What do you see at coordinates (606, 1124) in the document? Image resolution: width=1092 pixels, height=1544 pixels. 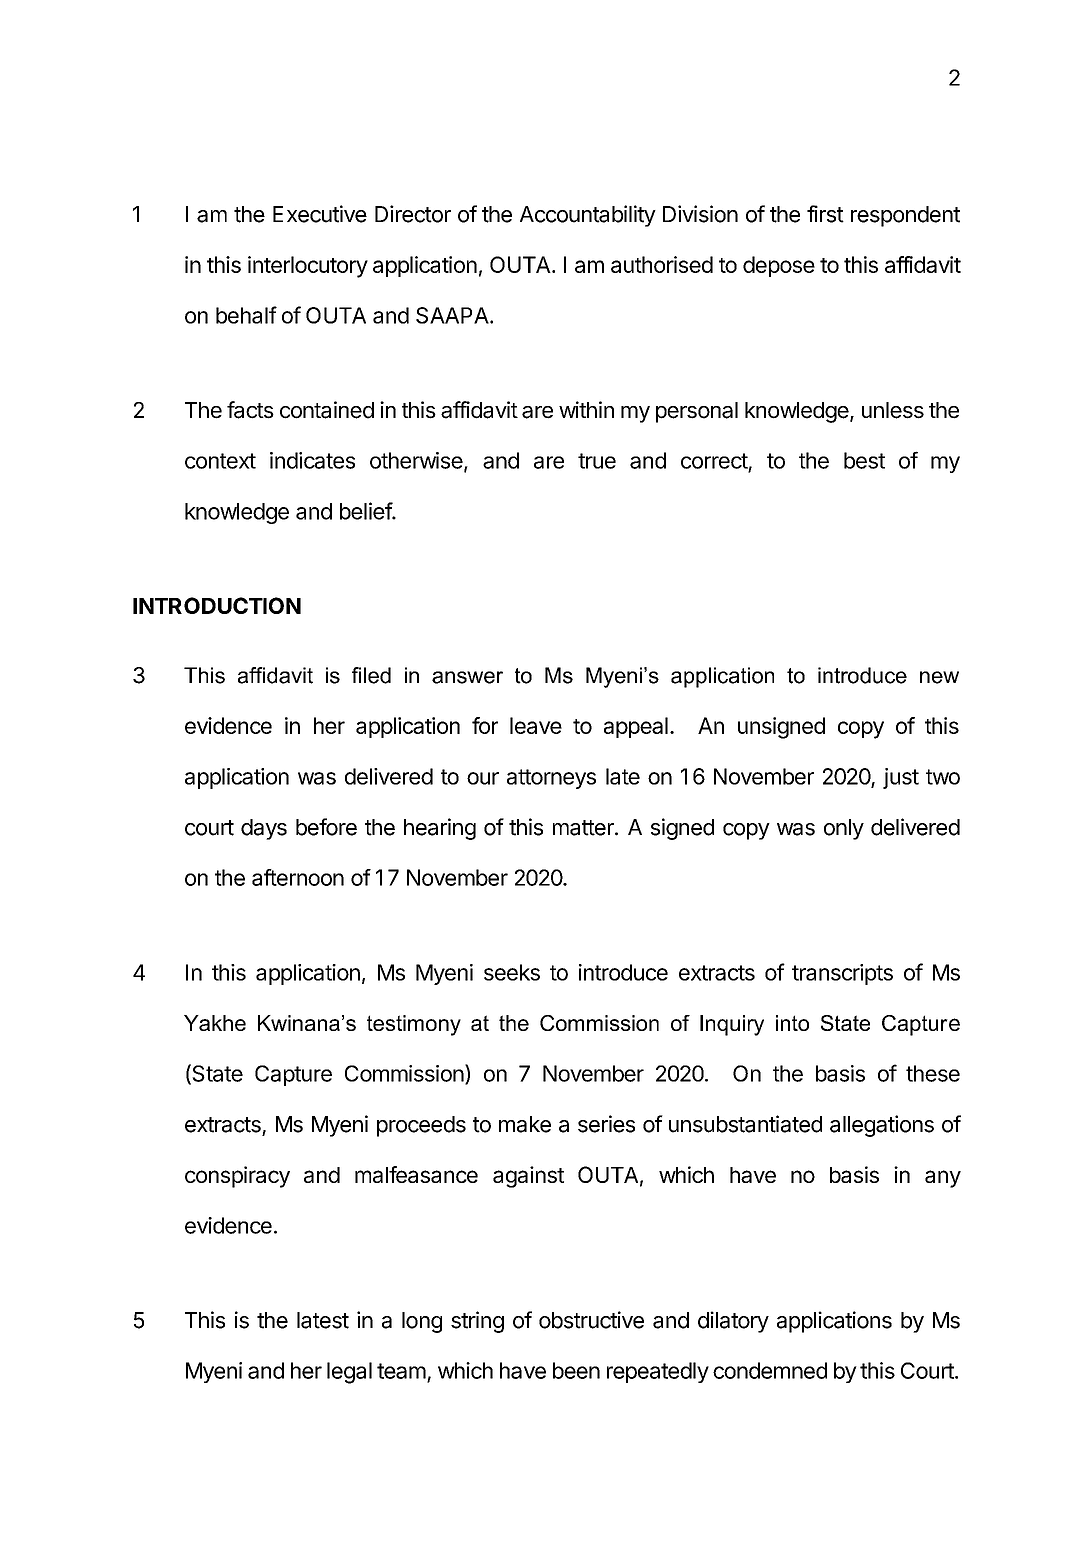 I see `series` at bounding box center [606, 1124].
